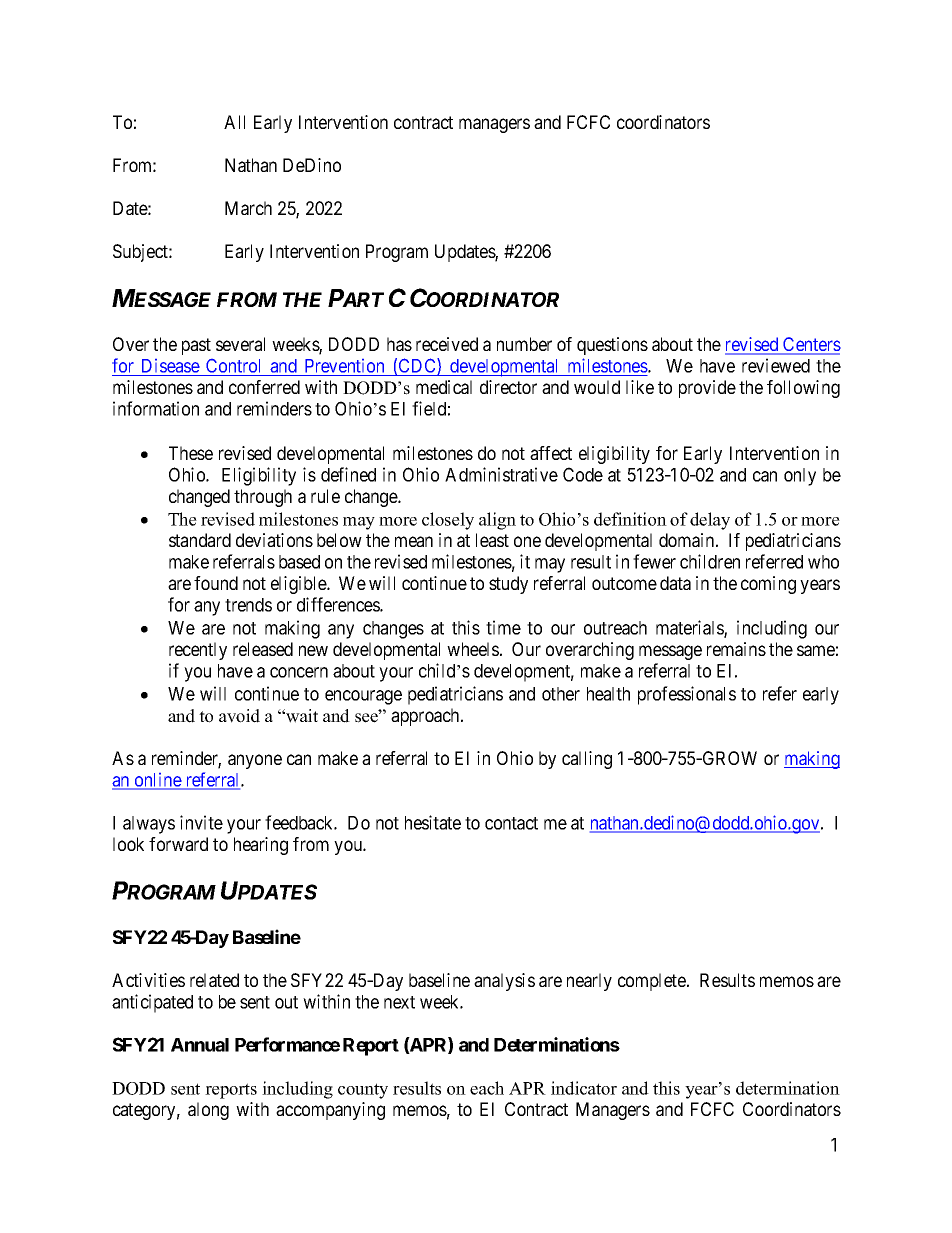 This document has height=1233, width=952. What do you see at coordinates (198, 651) in the document?
I see `recently` at bounding box center [198, 651].
